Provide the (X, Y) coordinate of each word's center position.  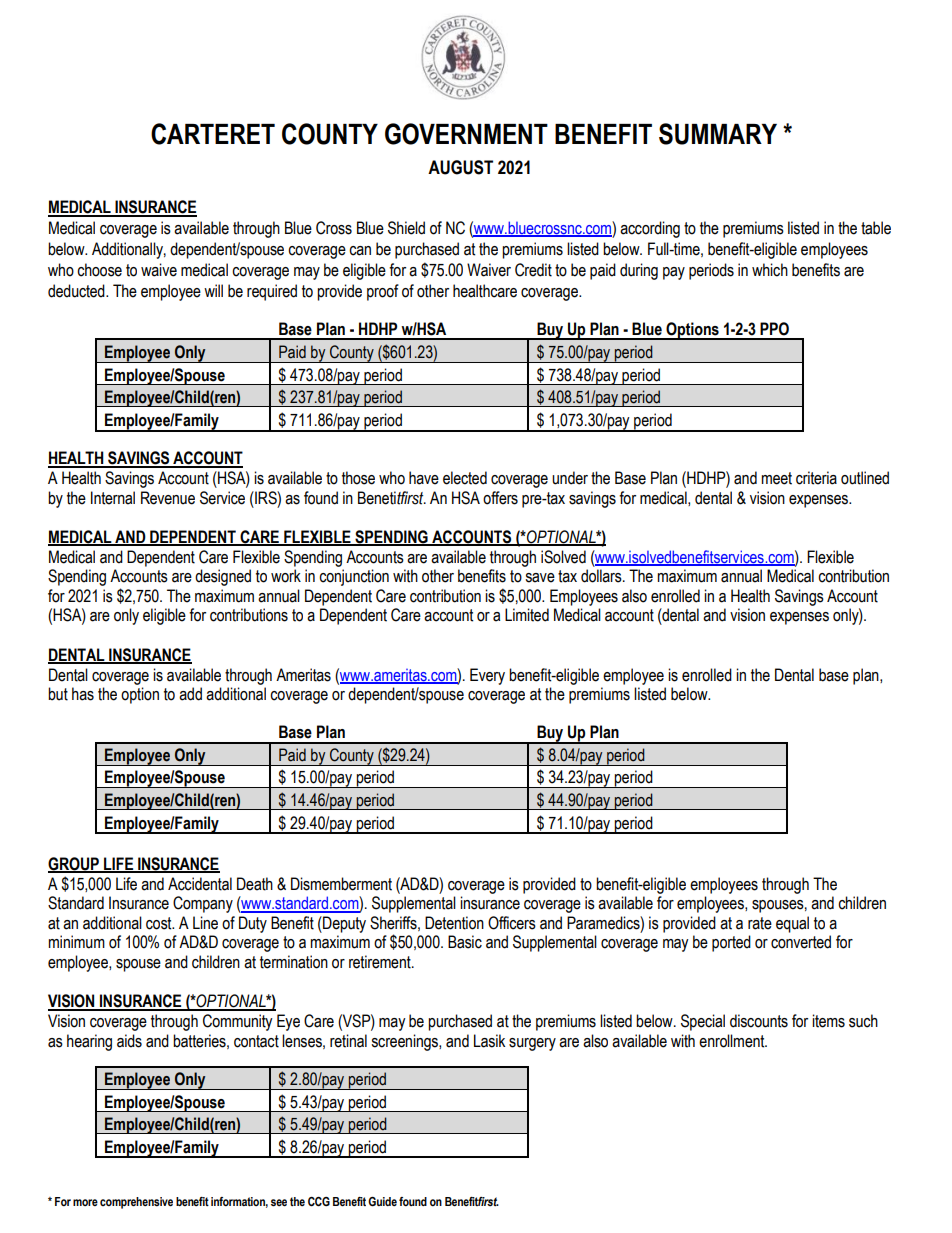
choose (99, 270)
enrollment (733, 1041)
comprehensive (136, 1203)
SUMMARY (718, 134)
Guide (382, 1201)
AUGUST (460, 167)
